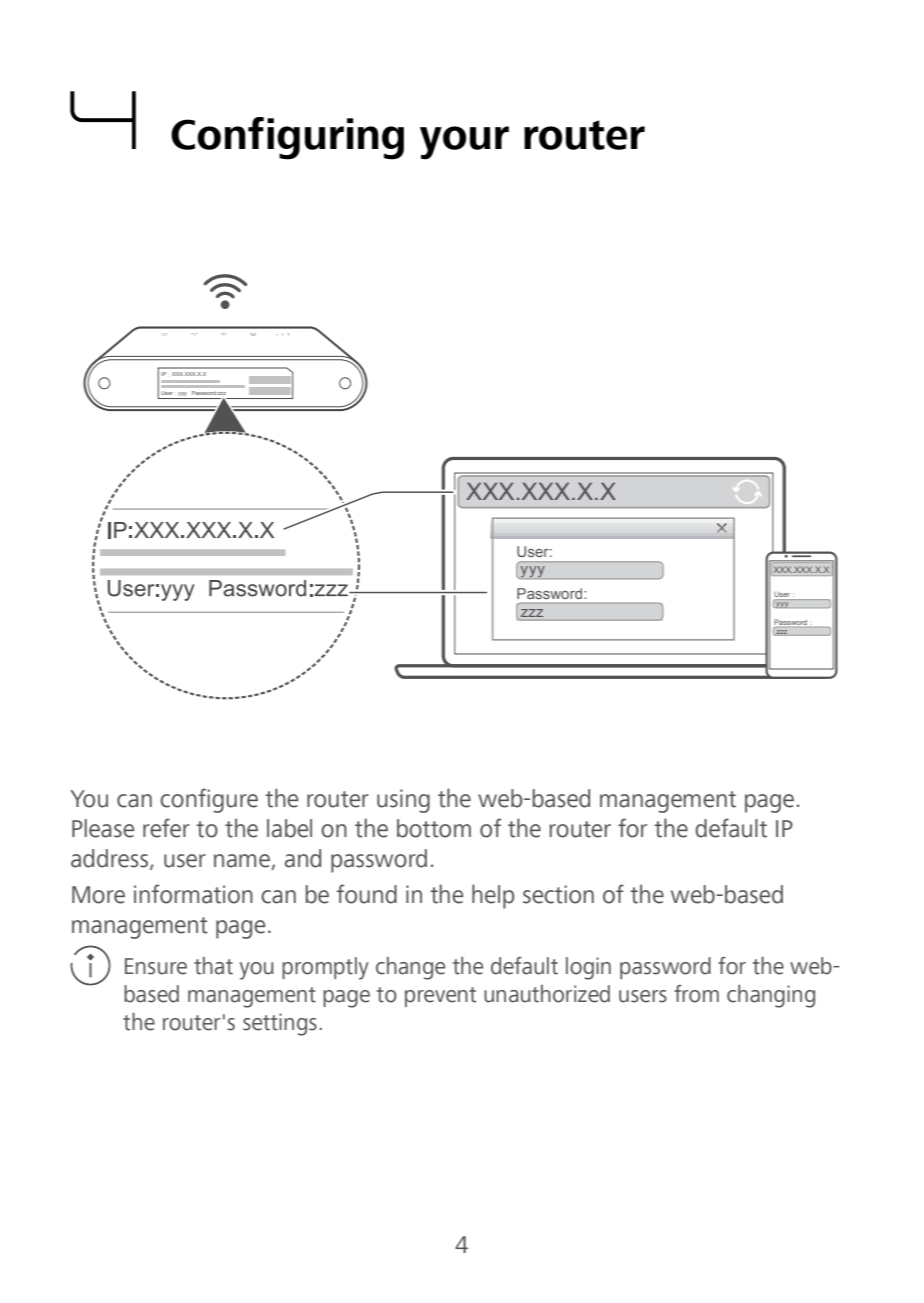  What do you see at coordinates (287, 138) in the page?
I see `Configuring` at bounding box center [287, 138].
